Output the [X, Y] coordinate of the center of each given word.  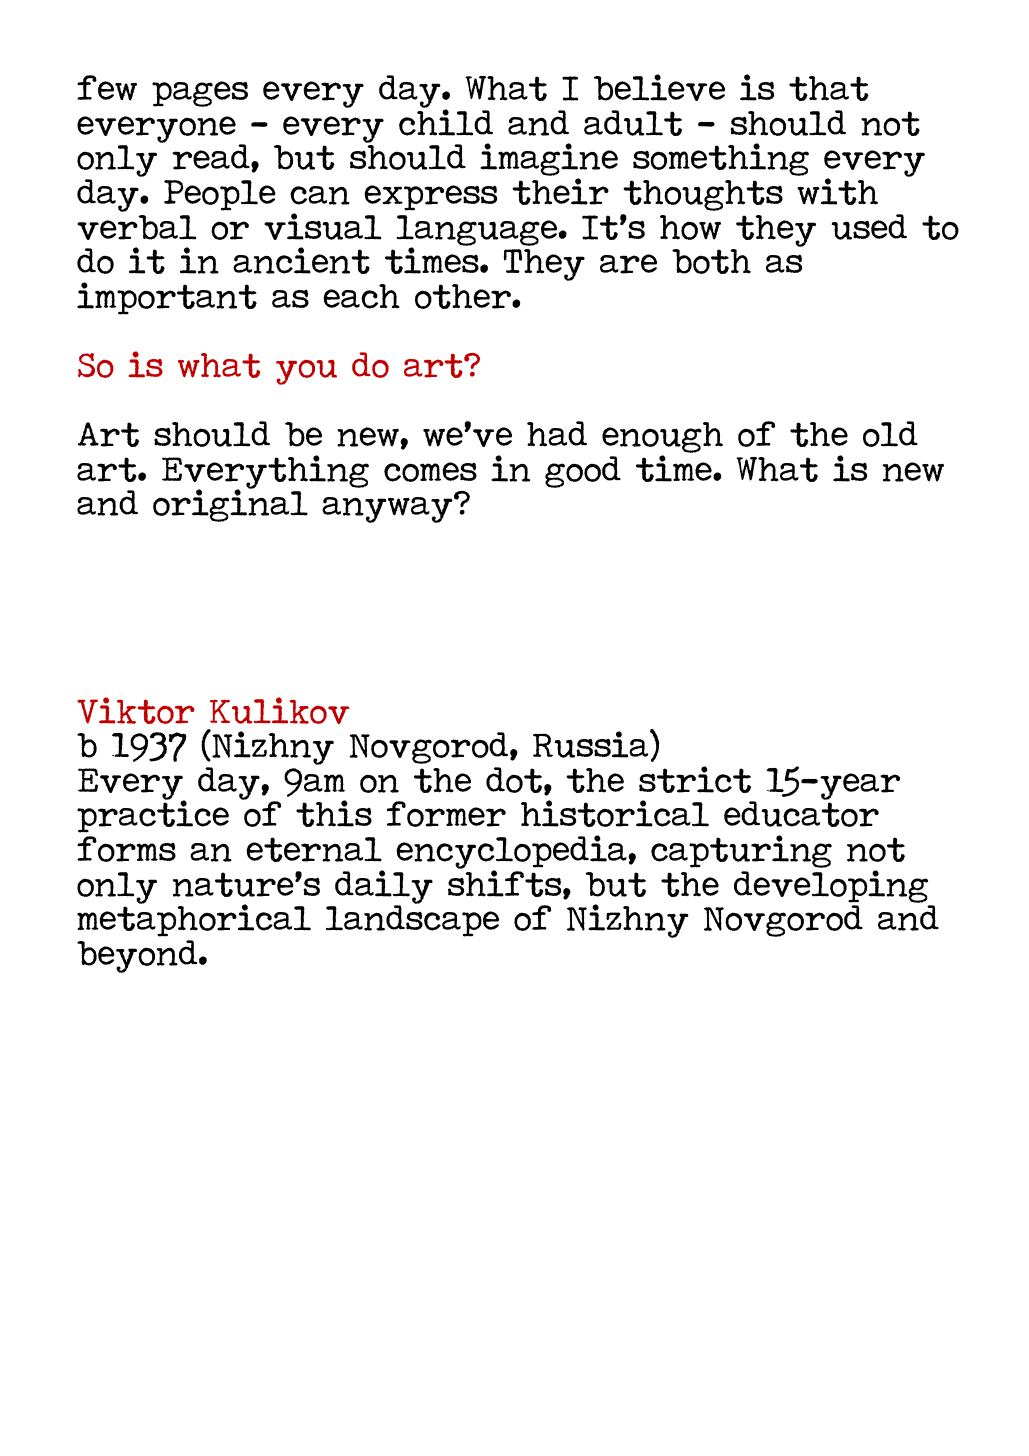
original [230, 504]
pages [200, 94]
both [711, 261]
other [464, 296]
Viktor [136, 710]
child [446, 121]
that [829, 88]
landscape [412, 920]
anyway [388, 509]
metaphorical [194, 919]
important [167, 298]
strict [695, 779]
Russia [592, 744]
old [890, 434]
